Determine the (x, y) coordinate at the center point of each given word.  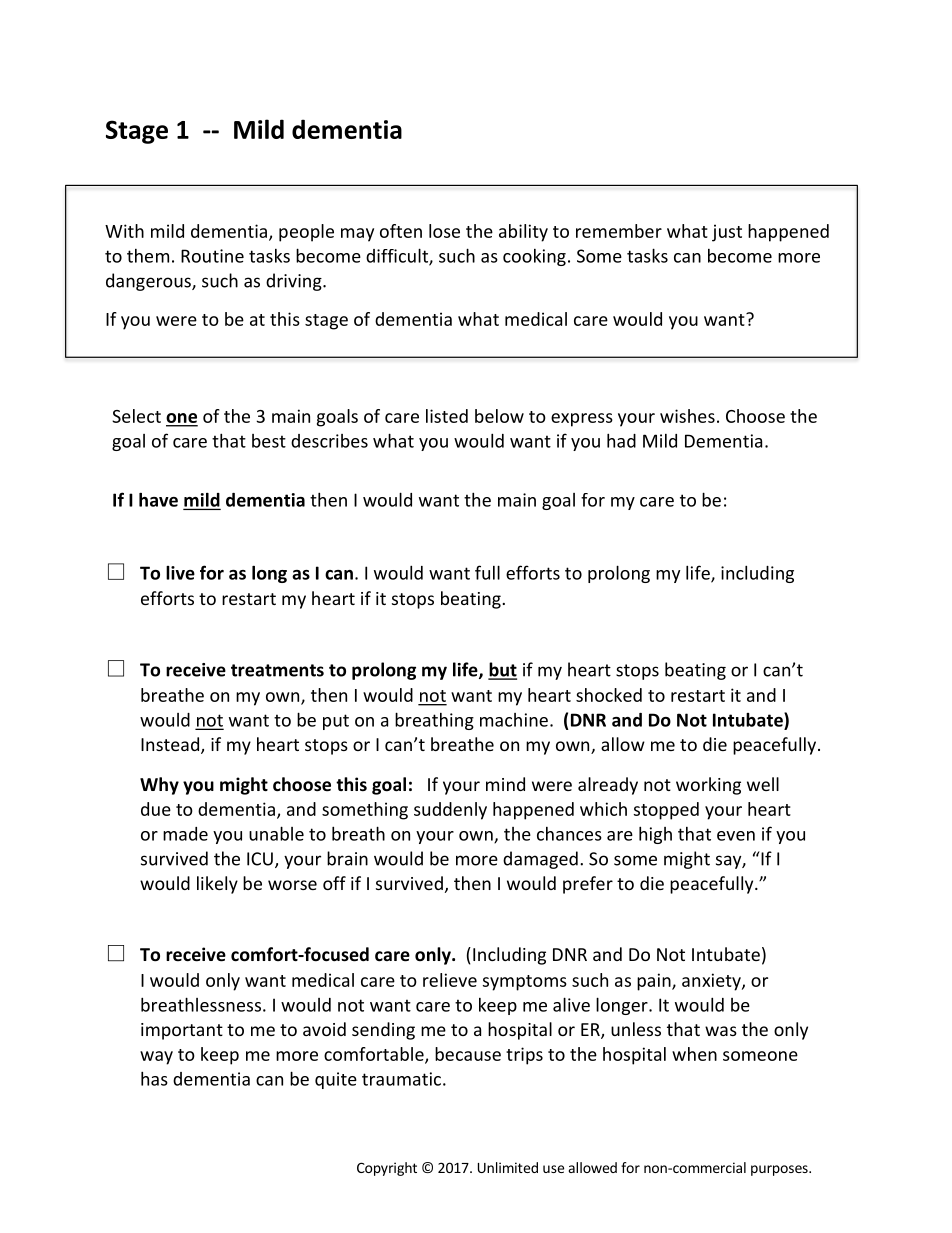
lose (444, 231)
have (158, 500)
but (502, 670)
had (621, 440)
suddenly (450, 811)
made (185, 834)
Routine (212, 256)
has (154, 1078)
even (736, 836)
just (727, 233)
